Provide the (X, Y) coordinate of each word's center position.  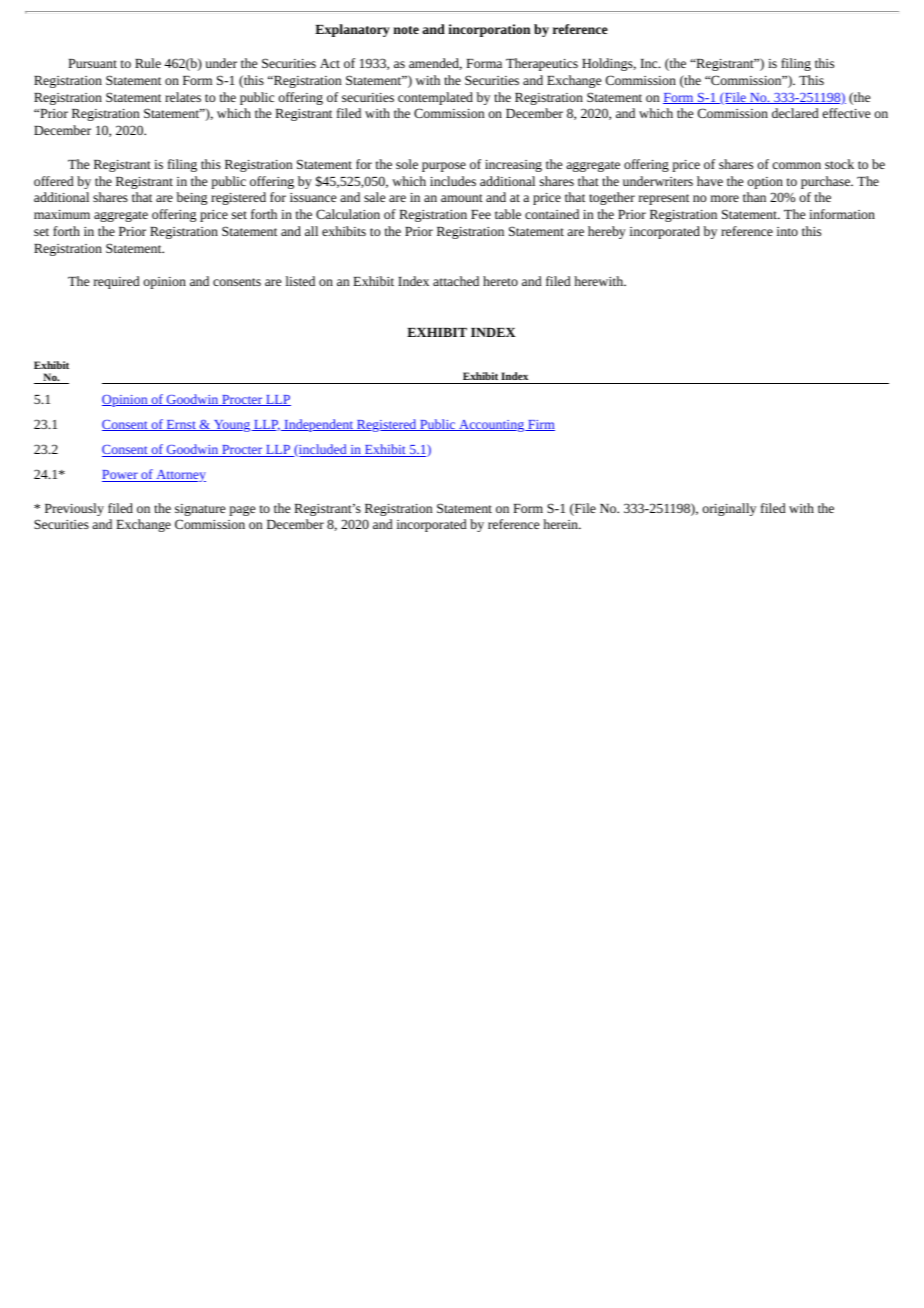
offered (54, 181)
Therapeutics (542, 64)
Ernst (181, 425)
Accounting (492, 426)
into (787, 231)
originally (729, 509)
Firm (540, 425)
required (117, 282)
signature (200, 510)
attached (456, 281)
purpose (444, 167)
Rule (148, 63)
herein (561, 524)
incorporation (489, 30)
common (797, 165)
